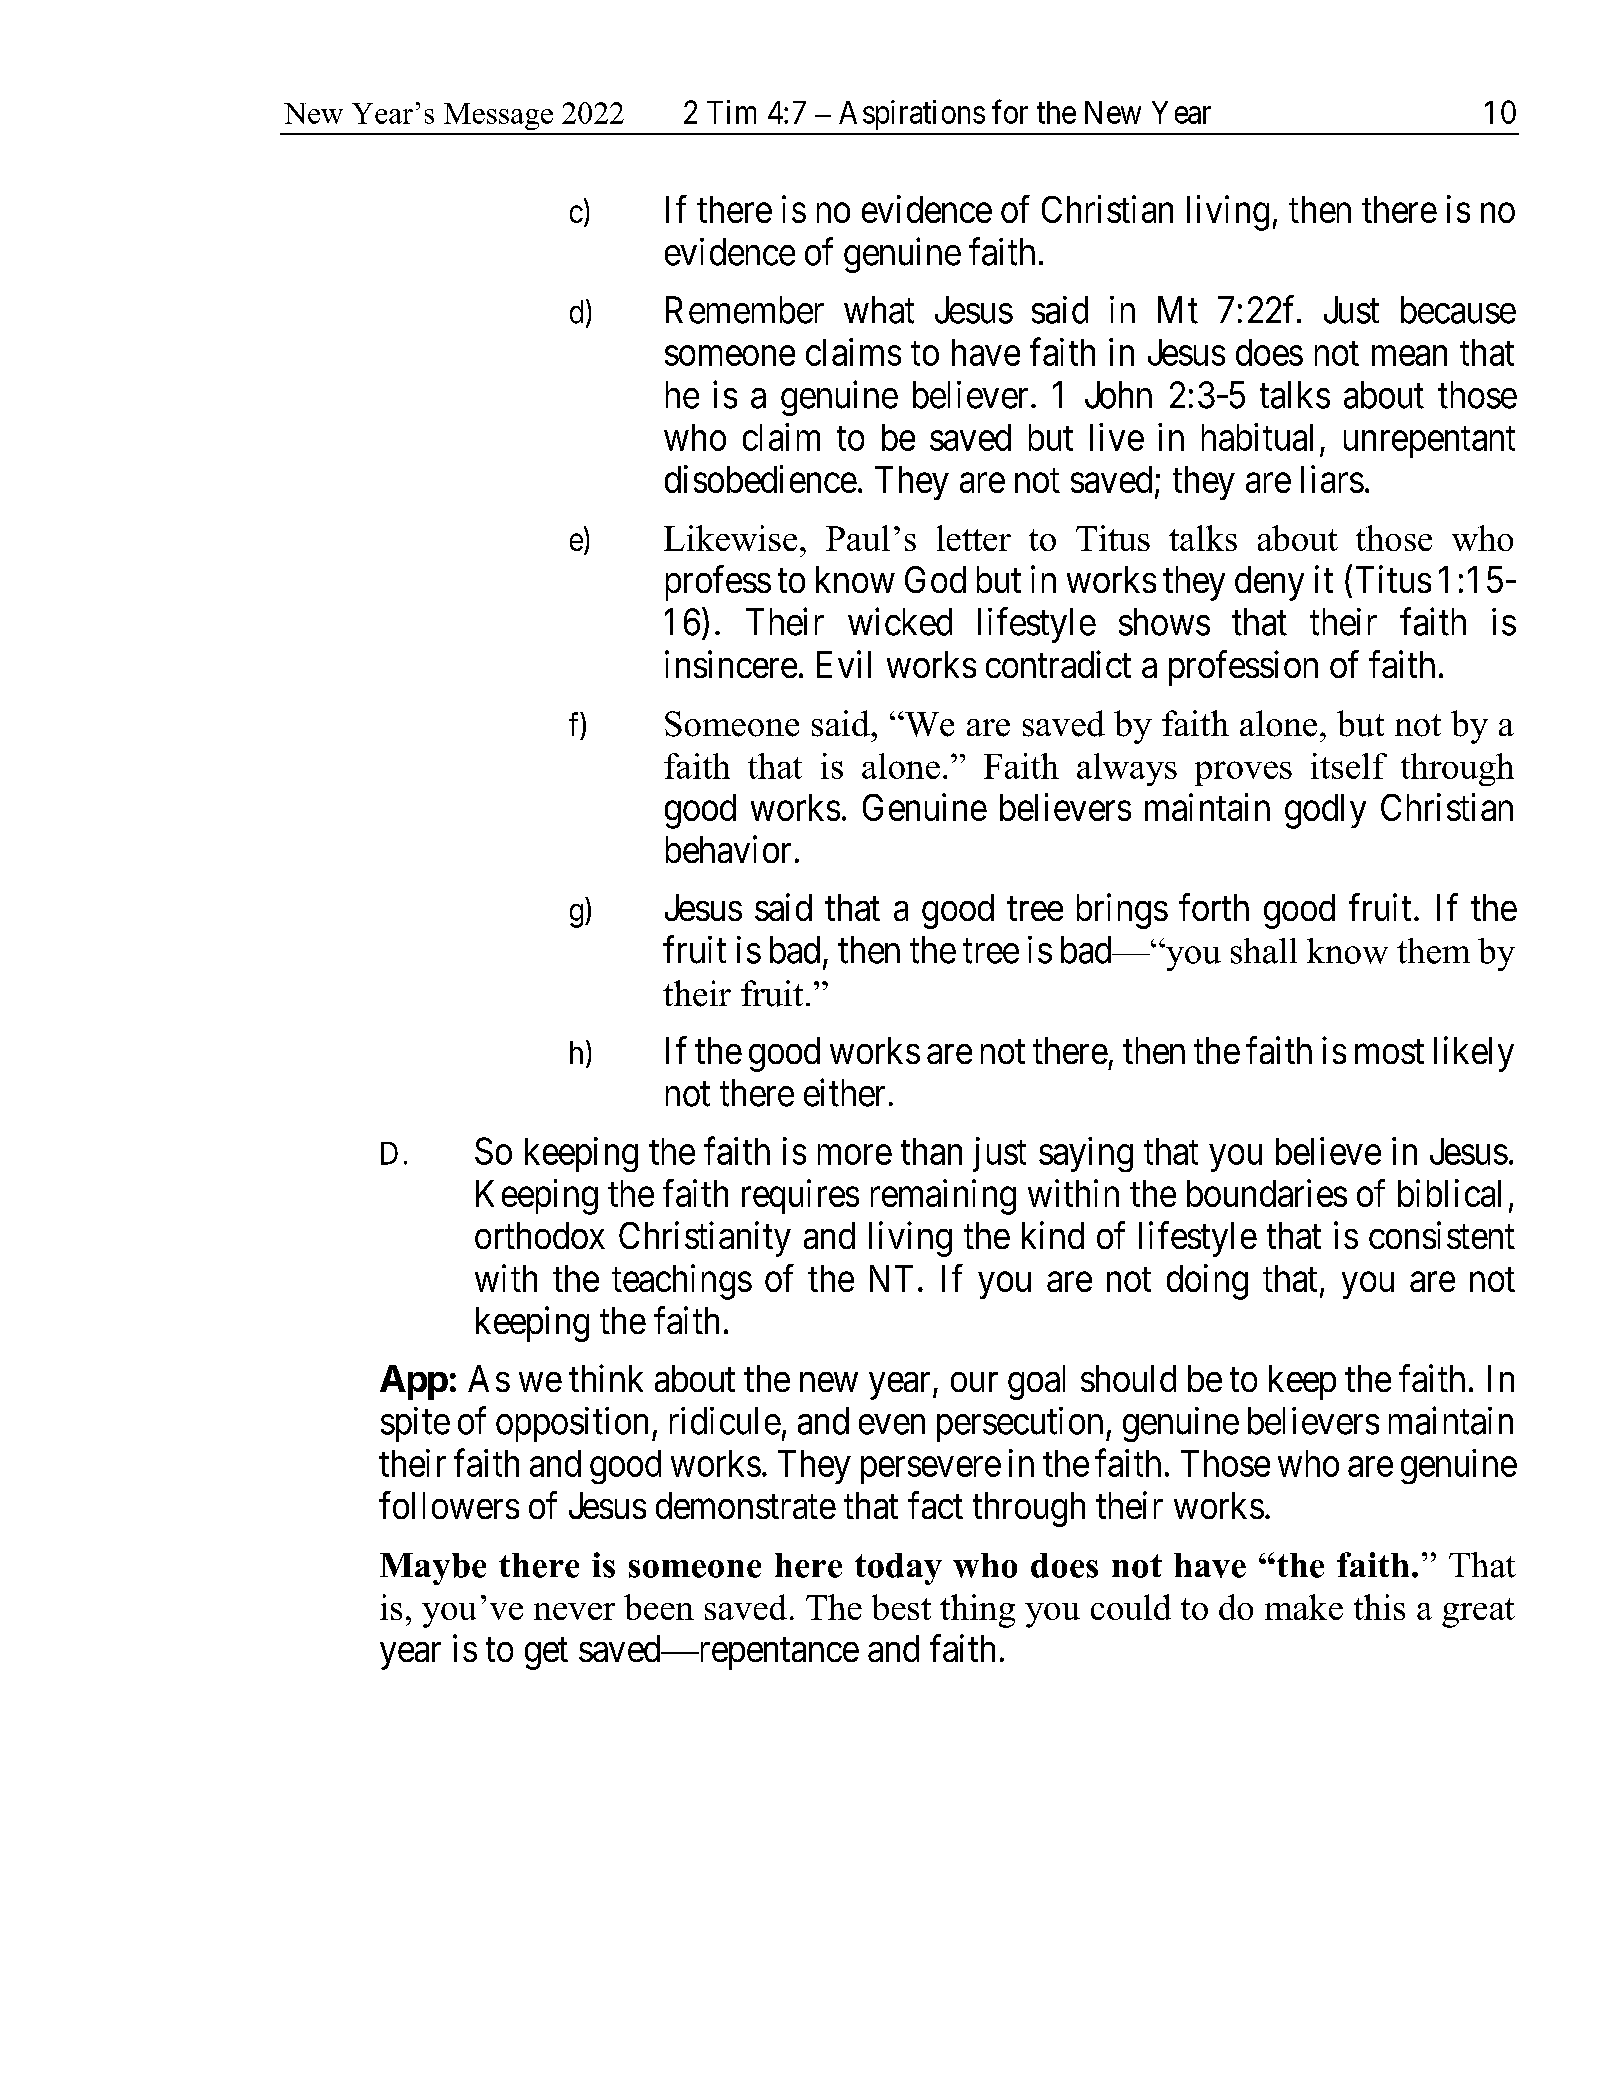 Image resolution: width=1610 pixels, height=2083 pixels. What do you see at coordinates (1325, 811) in the page?
I see `godly` at bounding box center [1325, 811].
